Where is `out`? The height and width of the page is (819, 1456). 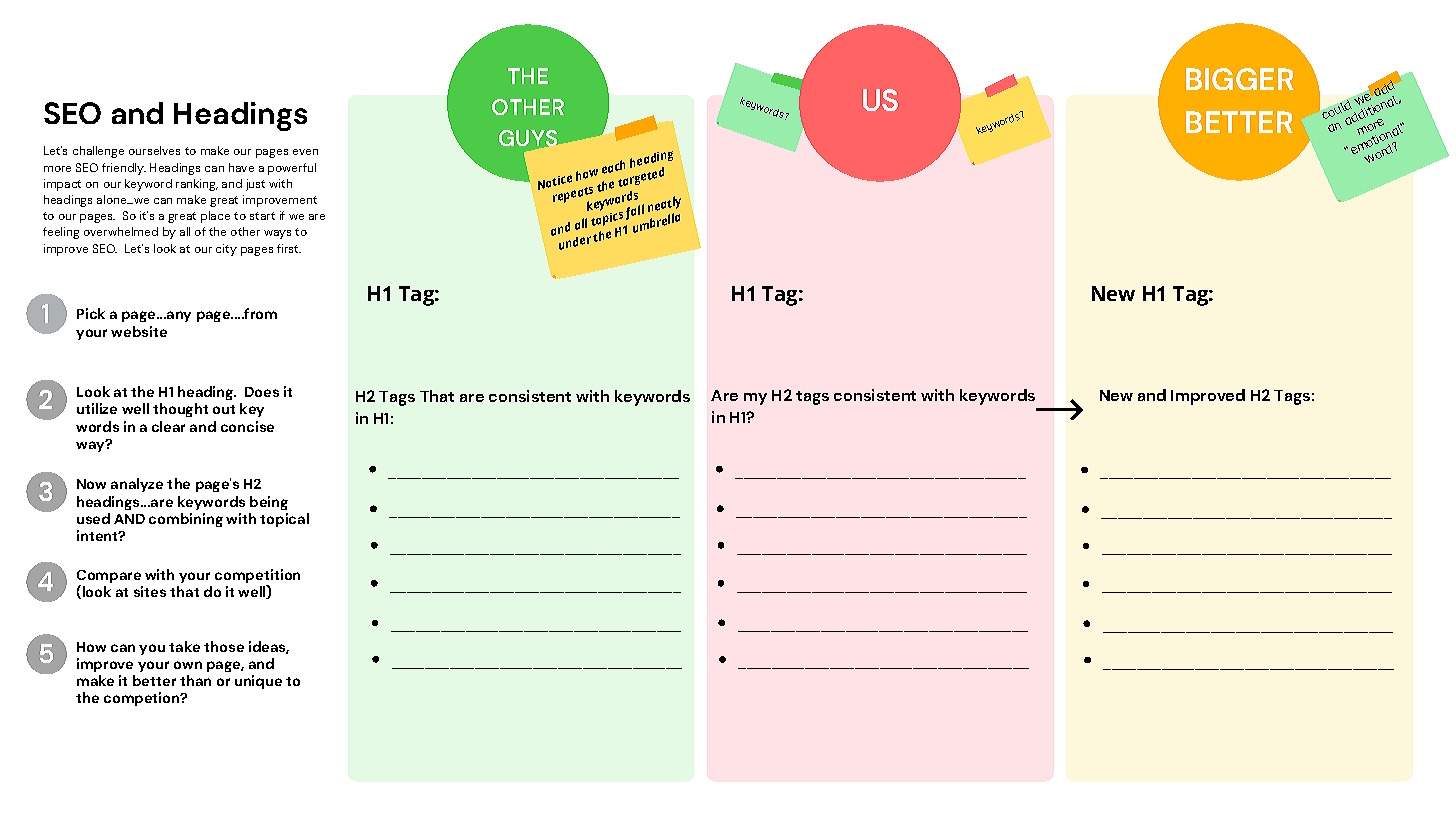
out is located at coordinates (224, 409).
